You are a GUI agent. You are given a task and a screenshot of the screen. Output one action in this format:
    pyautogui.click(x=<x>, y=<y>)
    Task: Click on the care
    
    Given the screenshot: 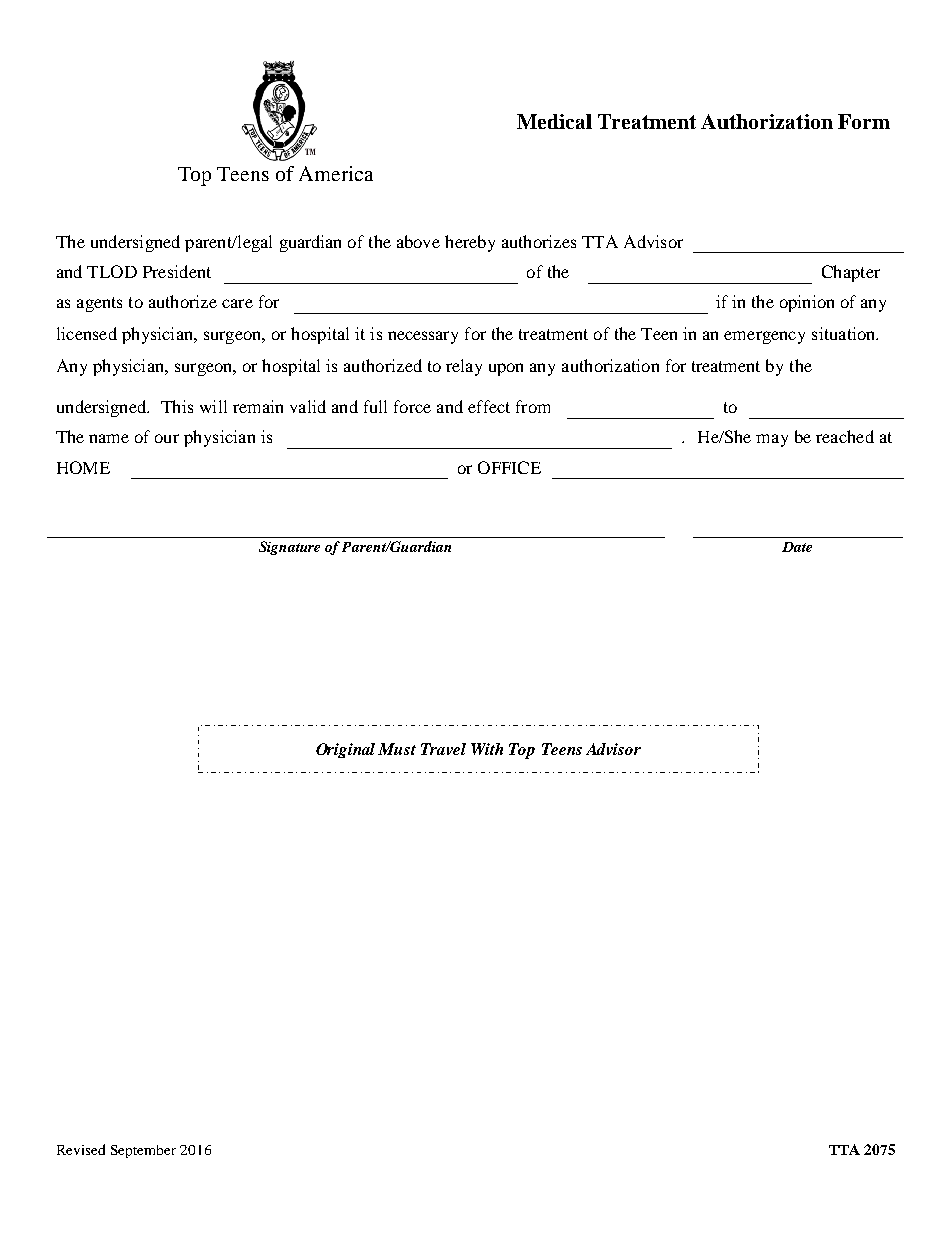 What is the action you would take?
    pyautogui.click(x=237, y=303)
